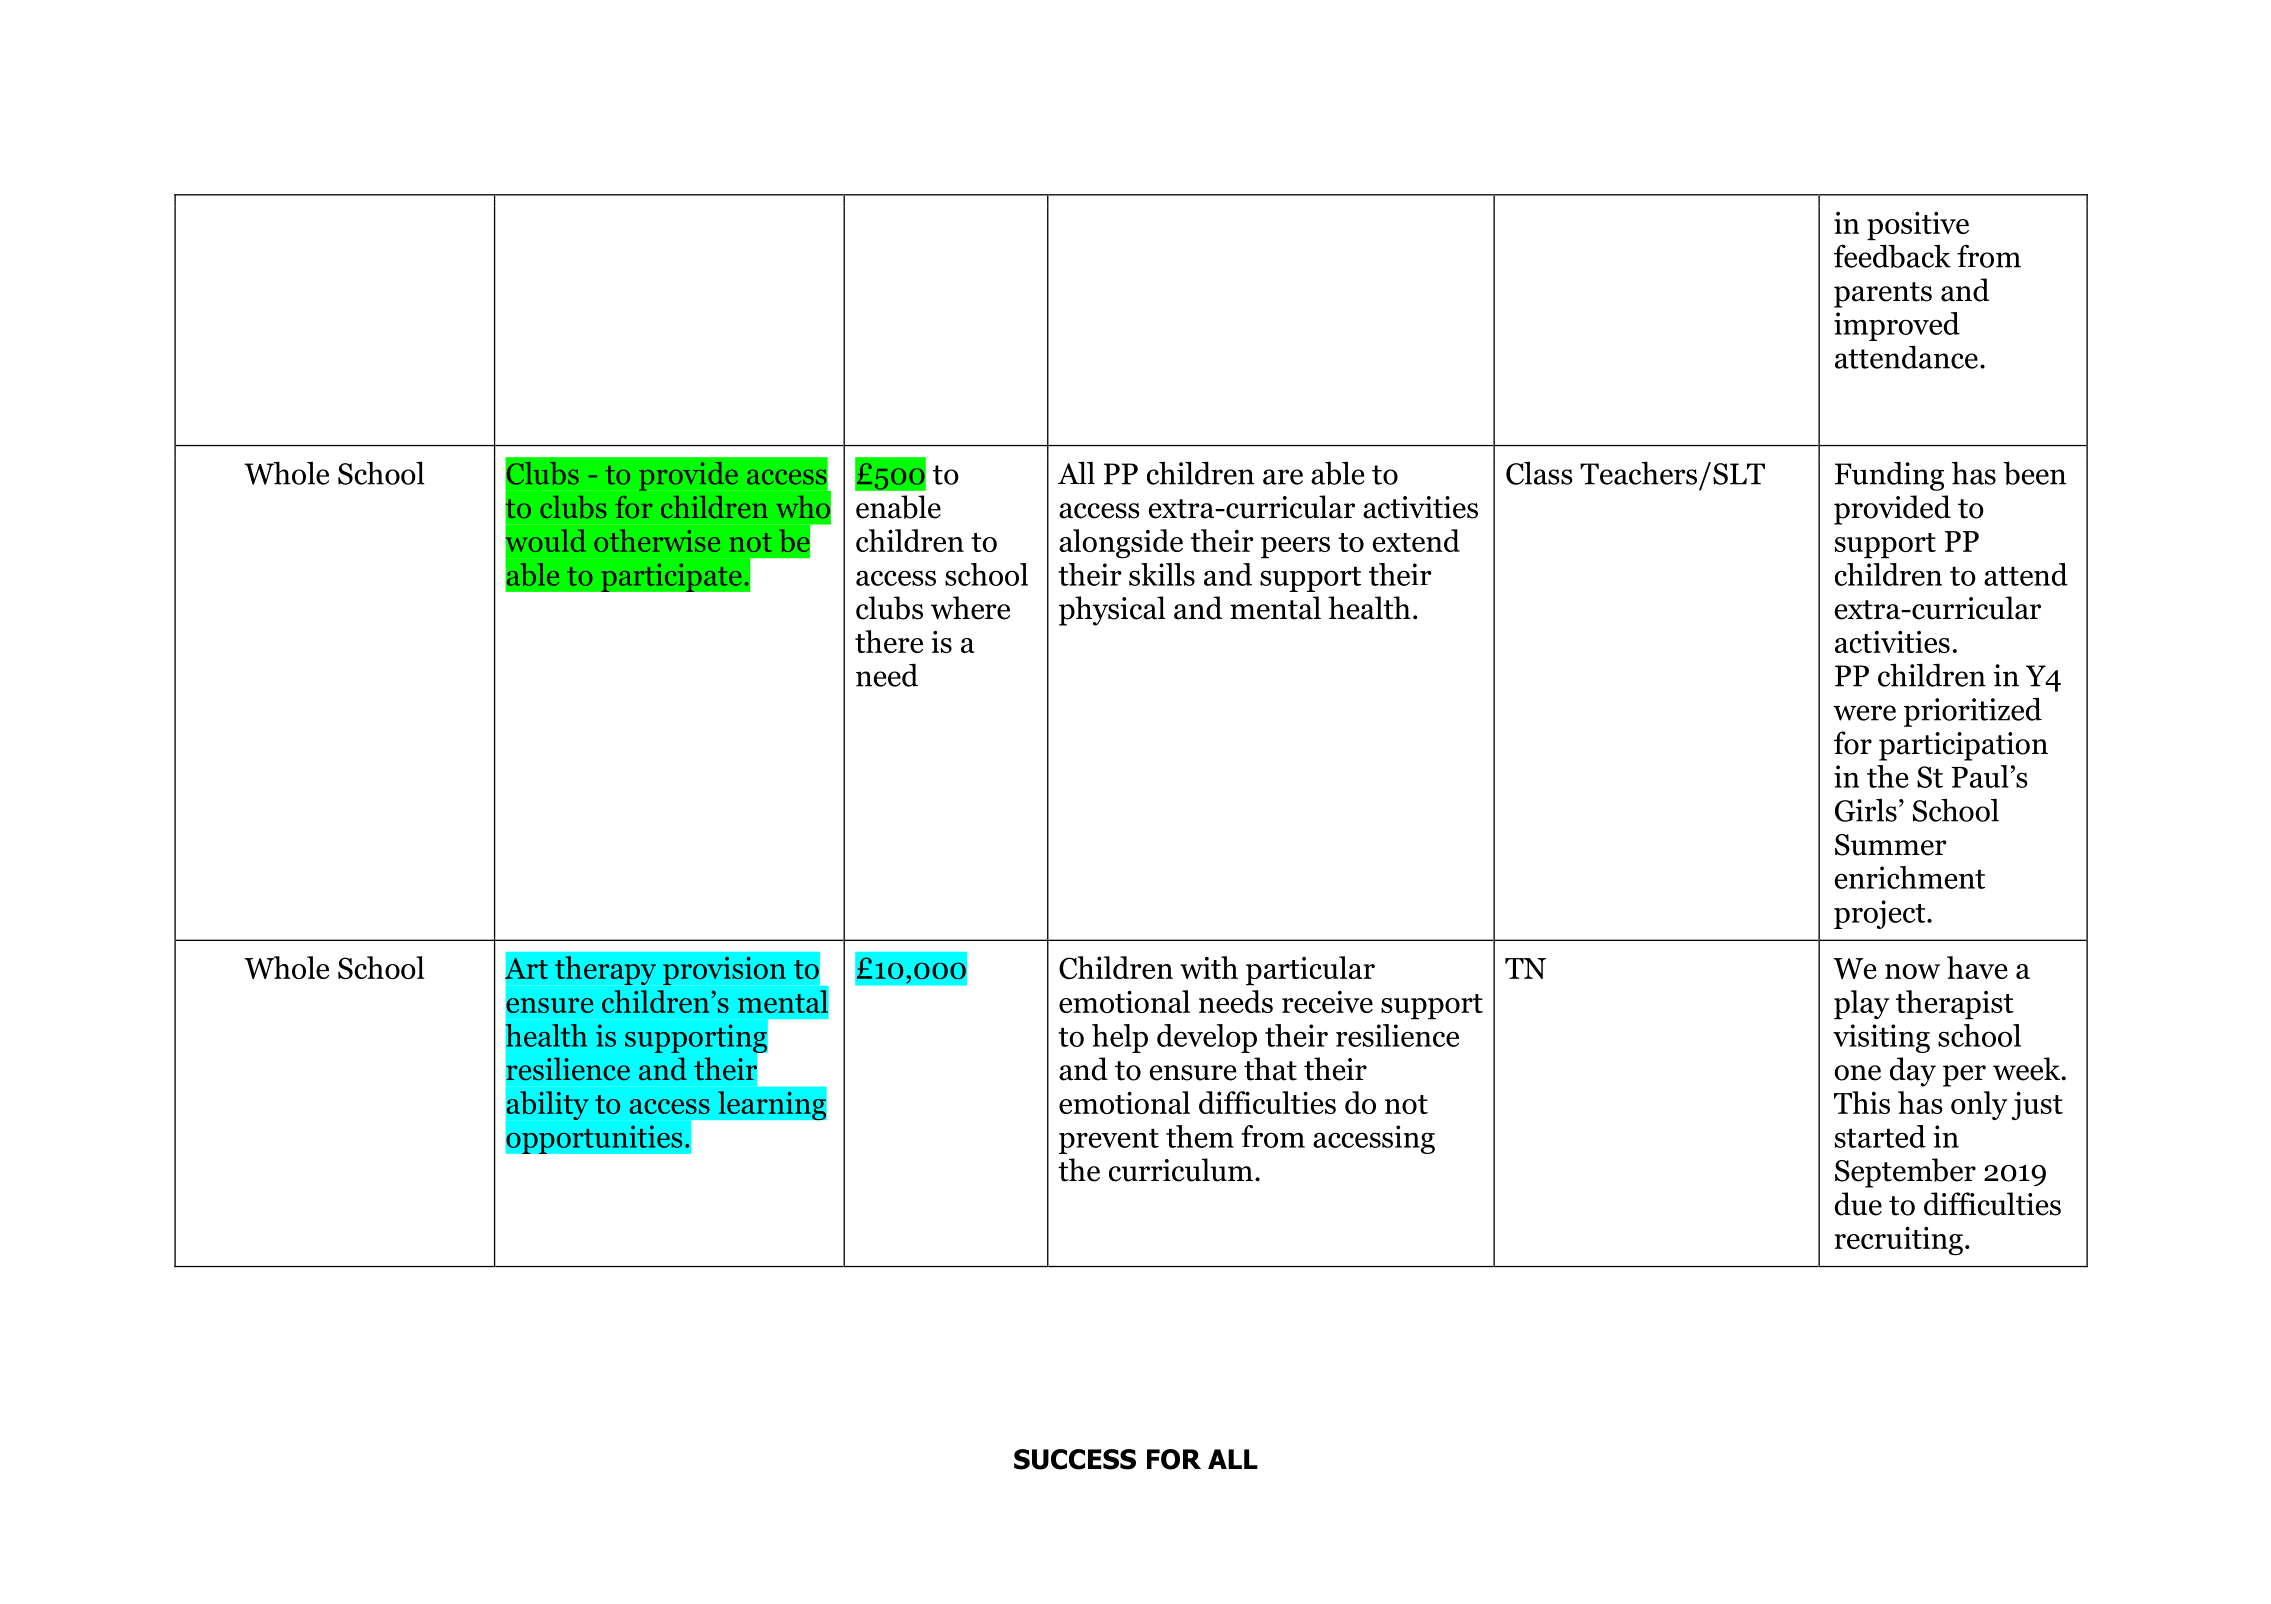 Image resolution: width=2271 pixels, height=1604 pixels. Describe the element at coordinates (1891, 845) in the image. I see `Summer` at that location.
